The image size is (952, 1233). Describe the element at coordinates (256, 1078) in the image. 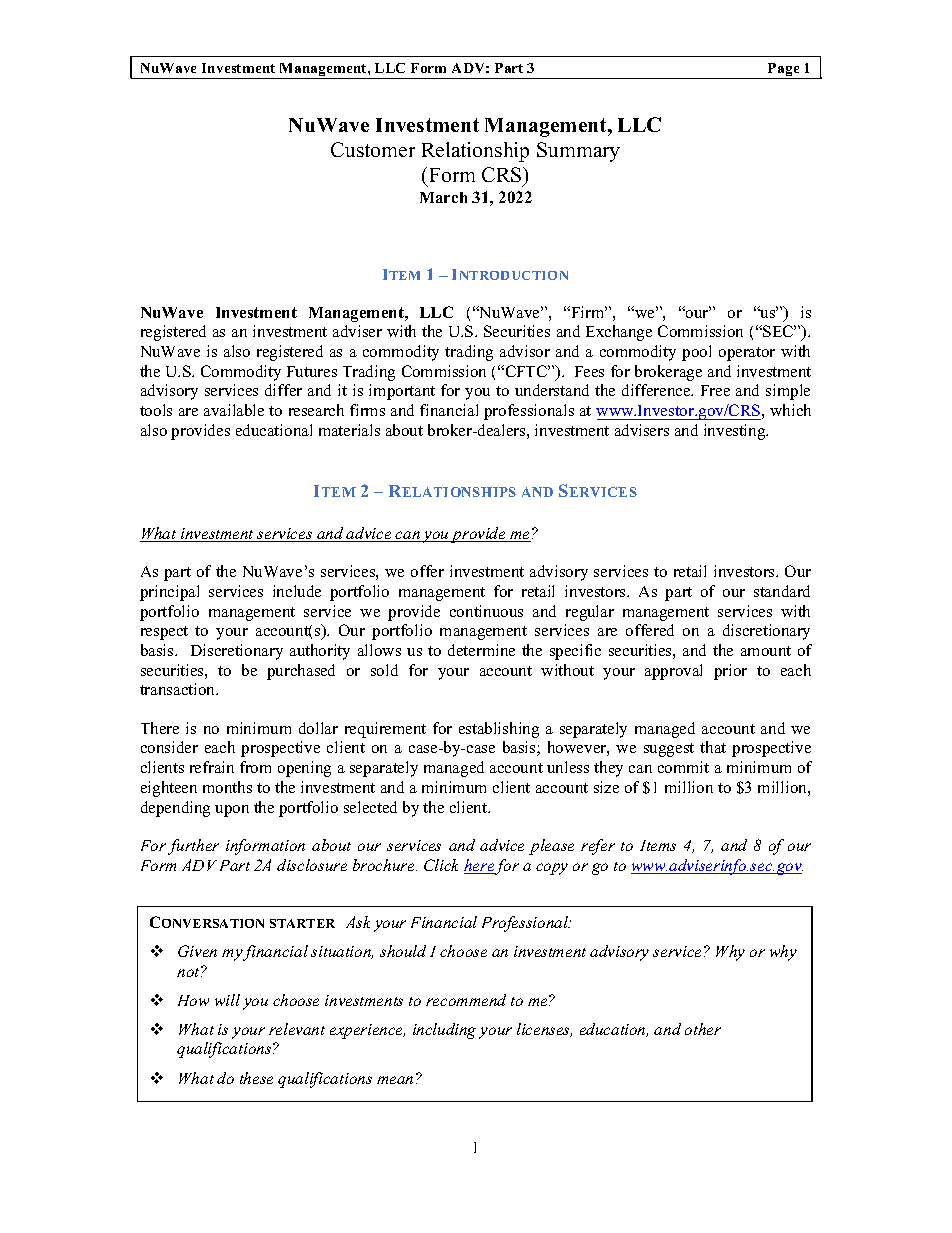

I see `these` at that location.
